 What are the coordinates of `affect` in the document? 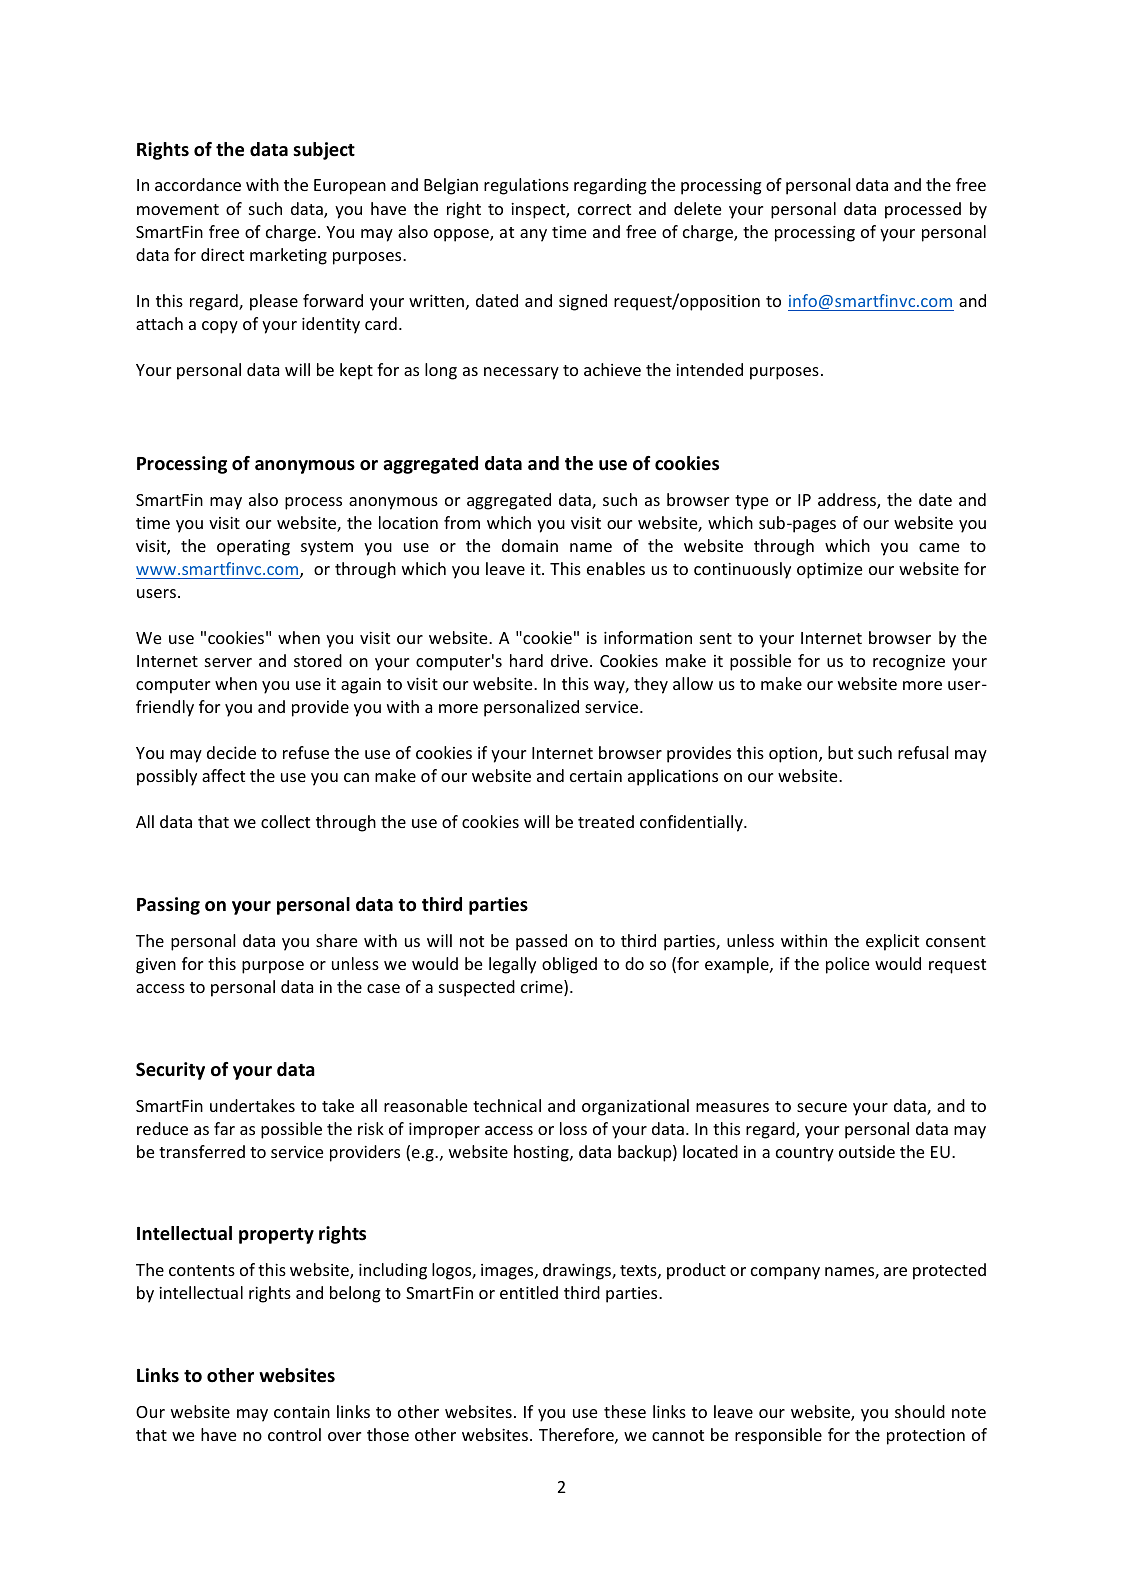 It's located at (223, 775).
